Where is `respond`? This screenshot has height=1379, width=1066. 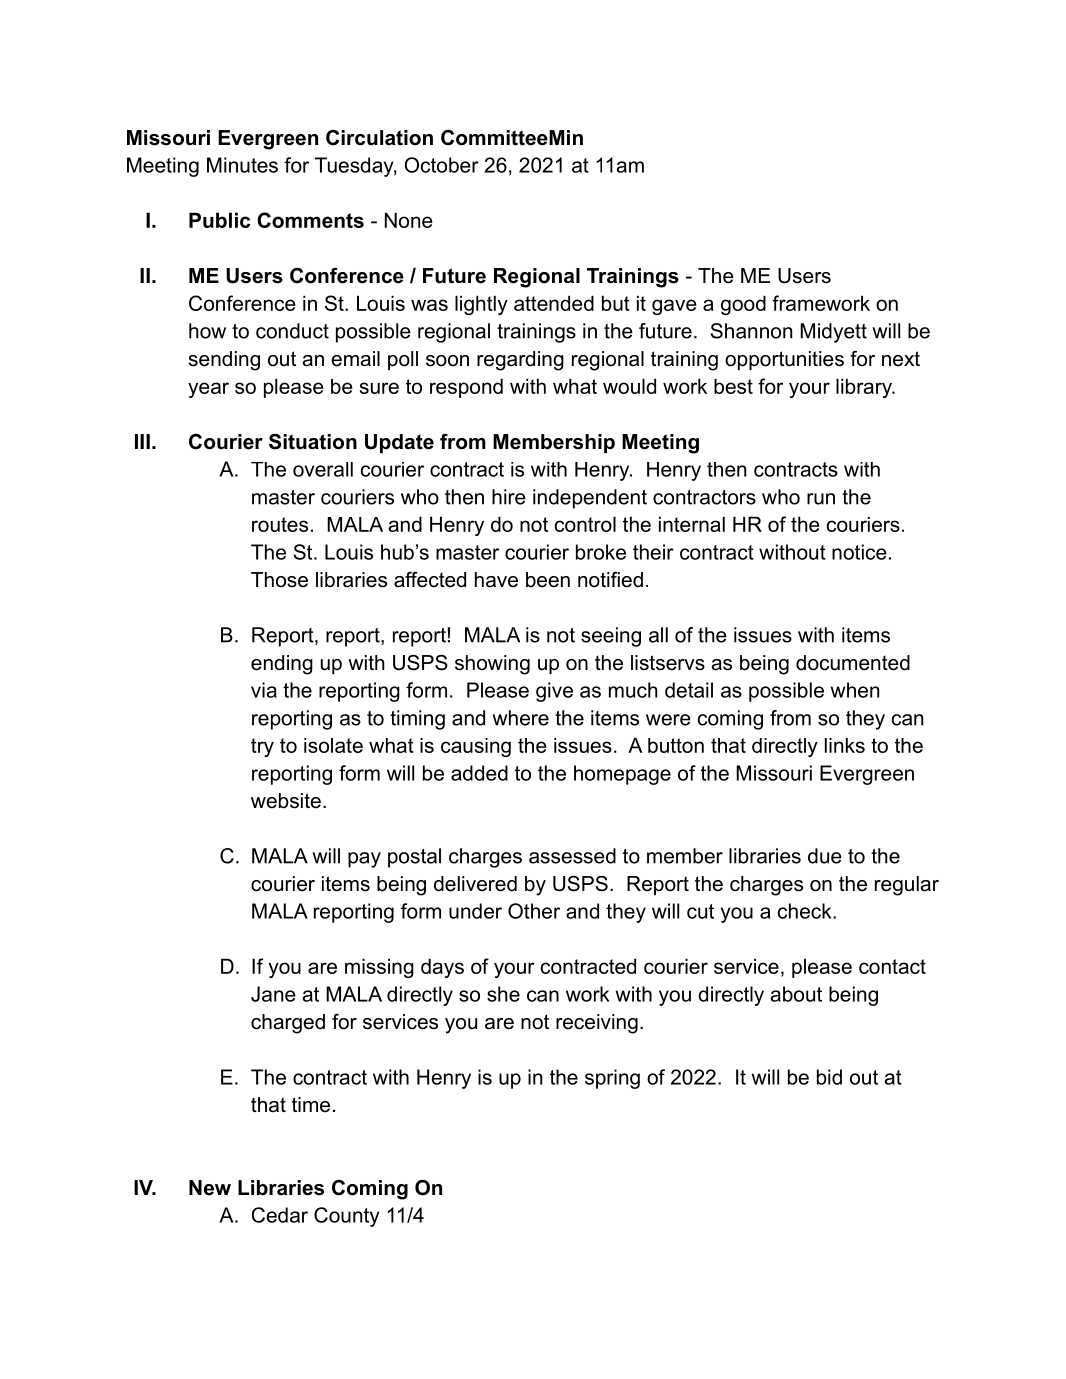
respond is located at coordinates (466, 388).
